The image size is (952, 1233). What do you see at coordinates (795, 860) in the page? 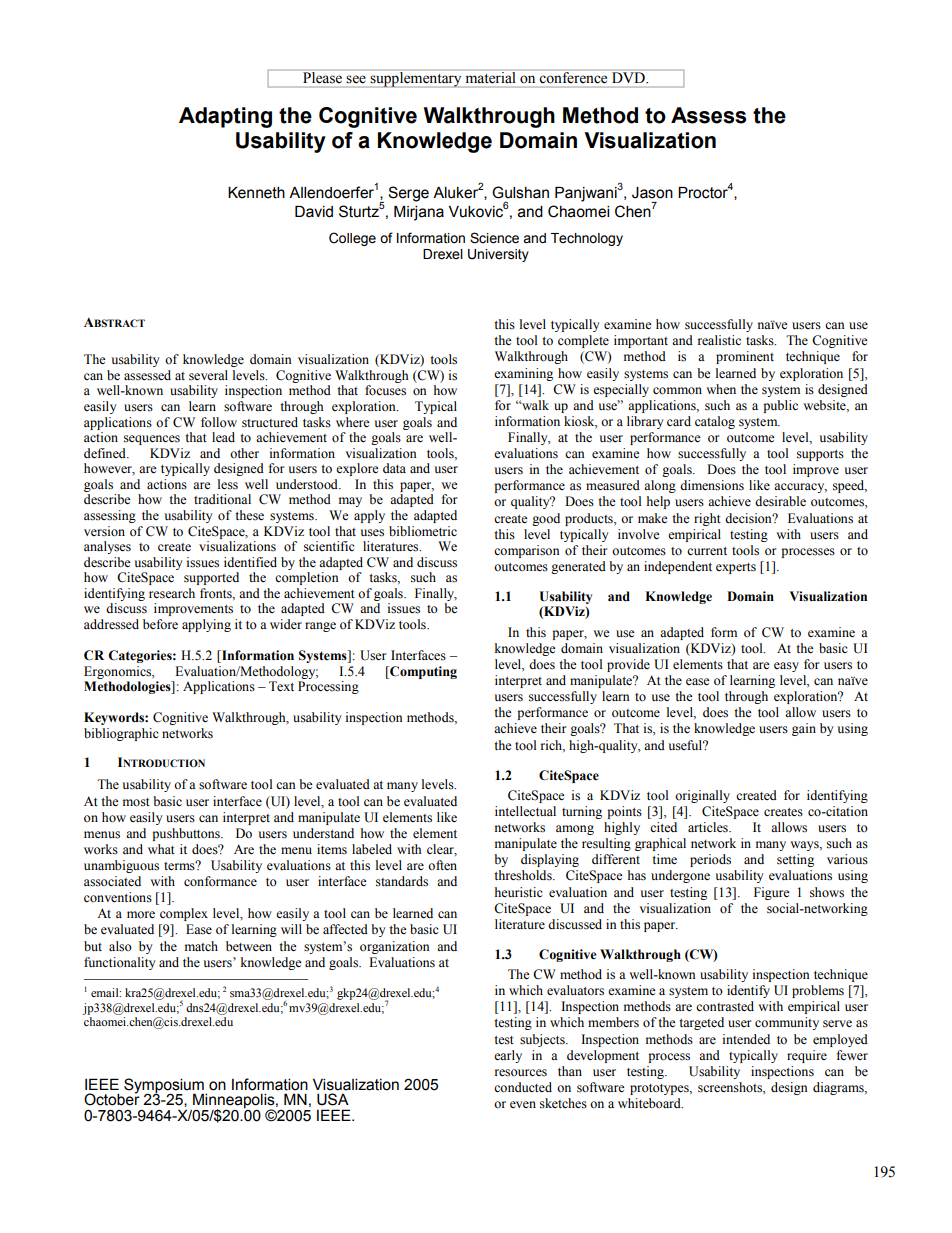
I see `setting` at bounding box center [795, 860].
